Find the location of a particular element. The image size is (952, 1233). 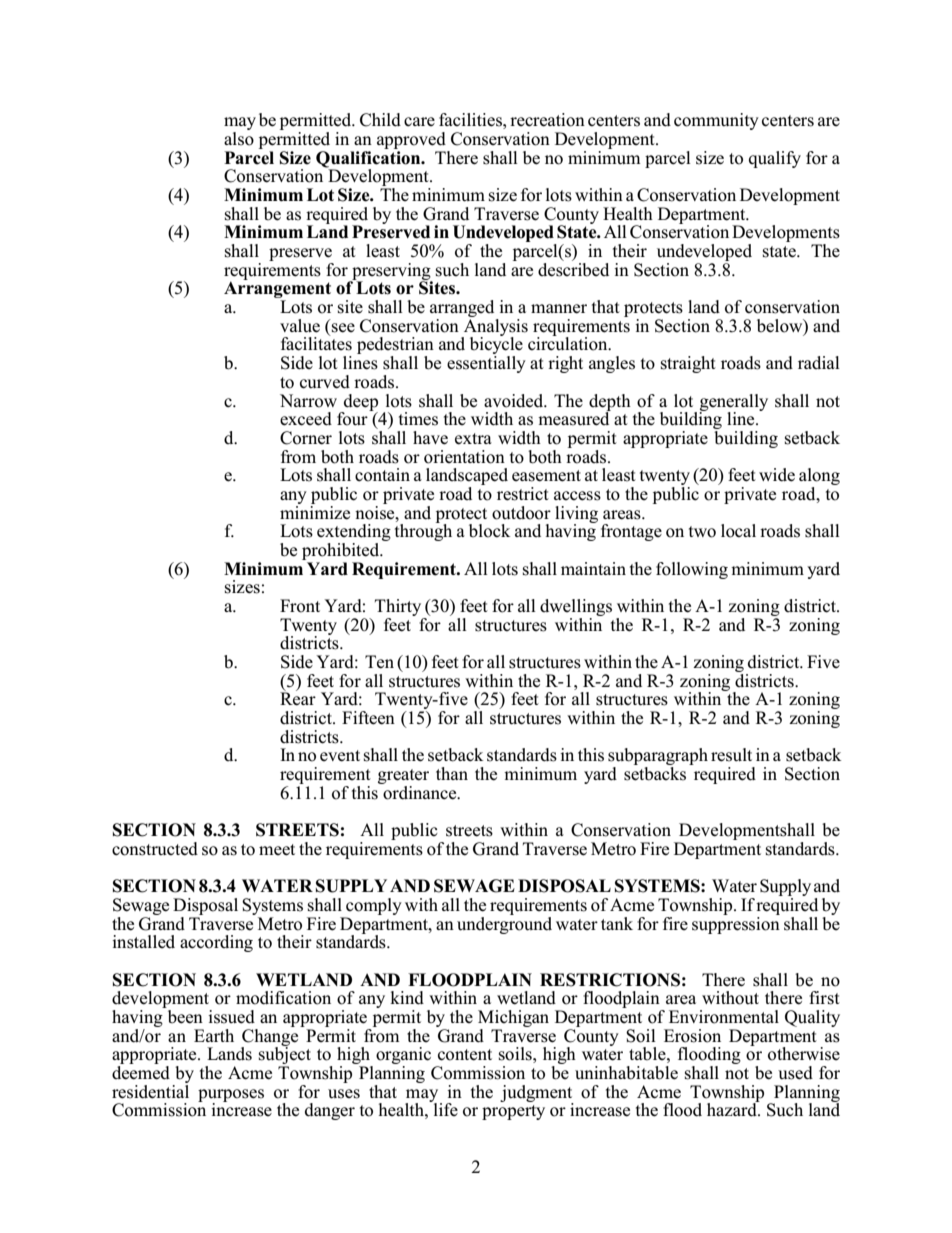

following is located at coordinates (692, 570).
